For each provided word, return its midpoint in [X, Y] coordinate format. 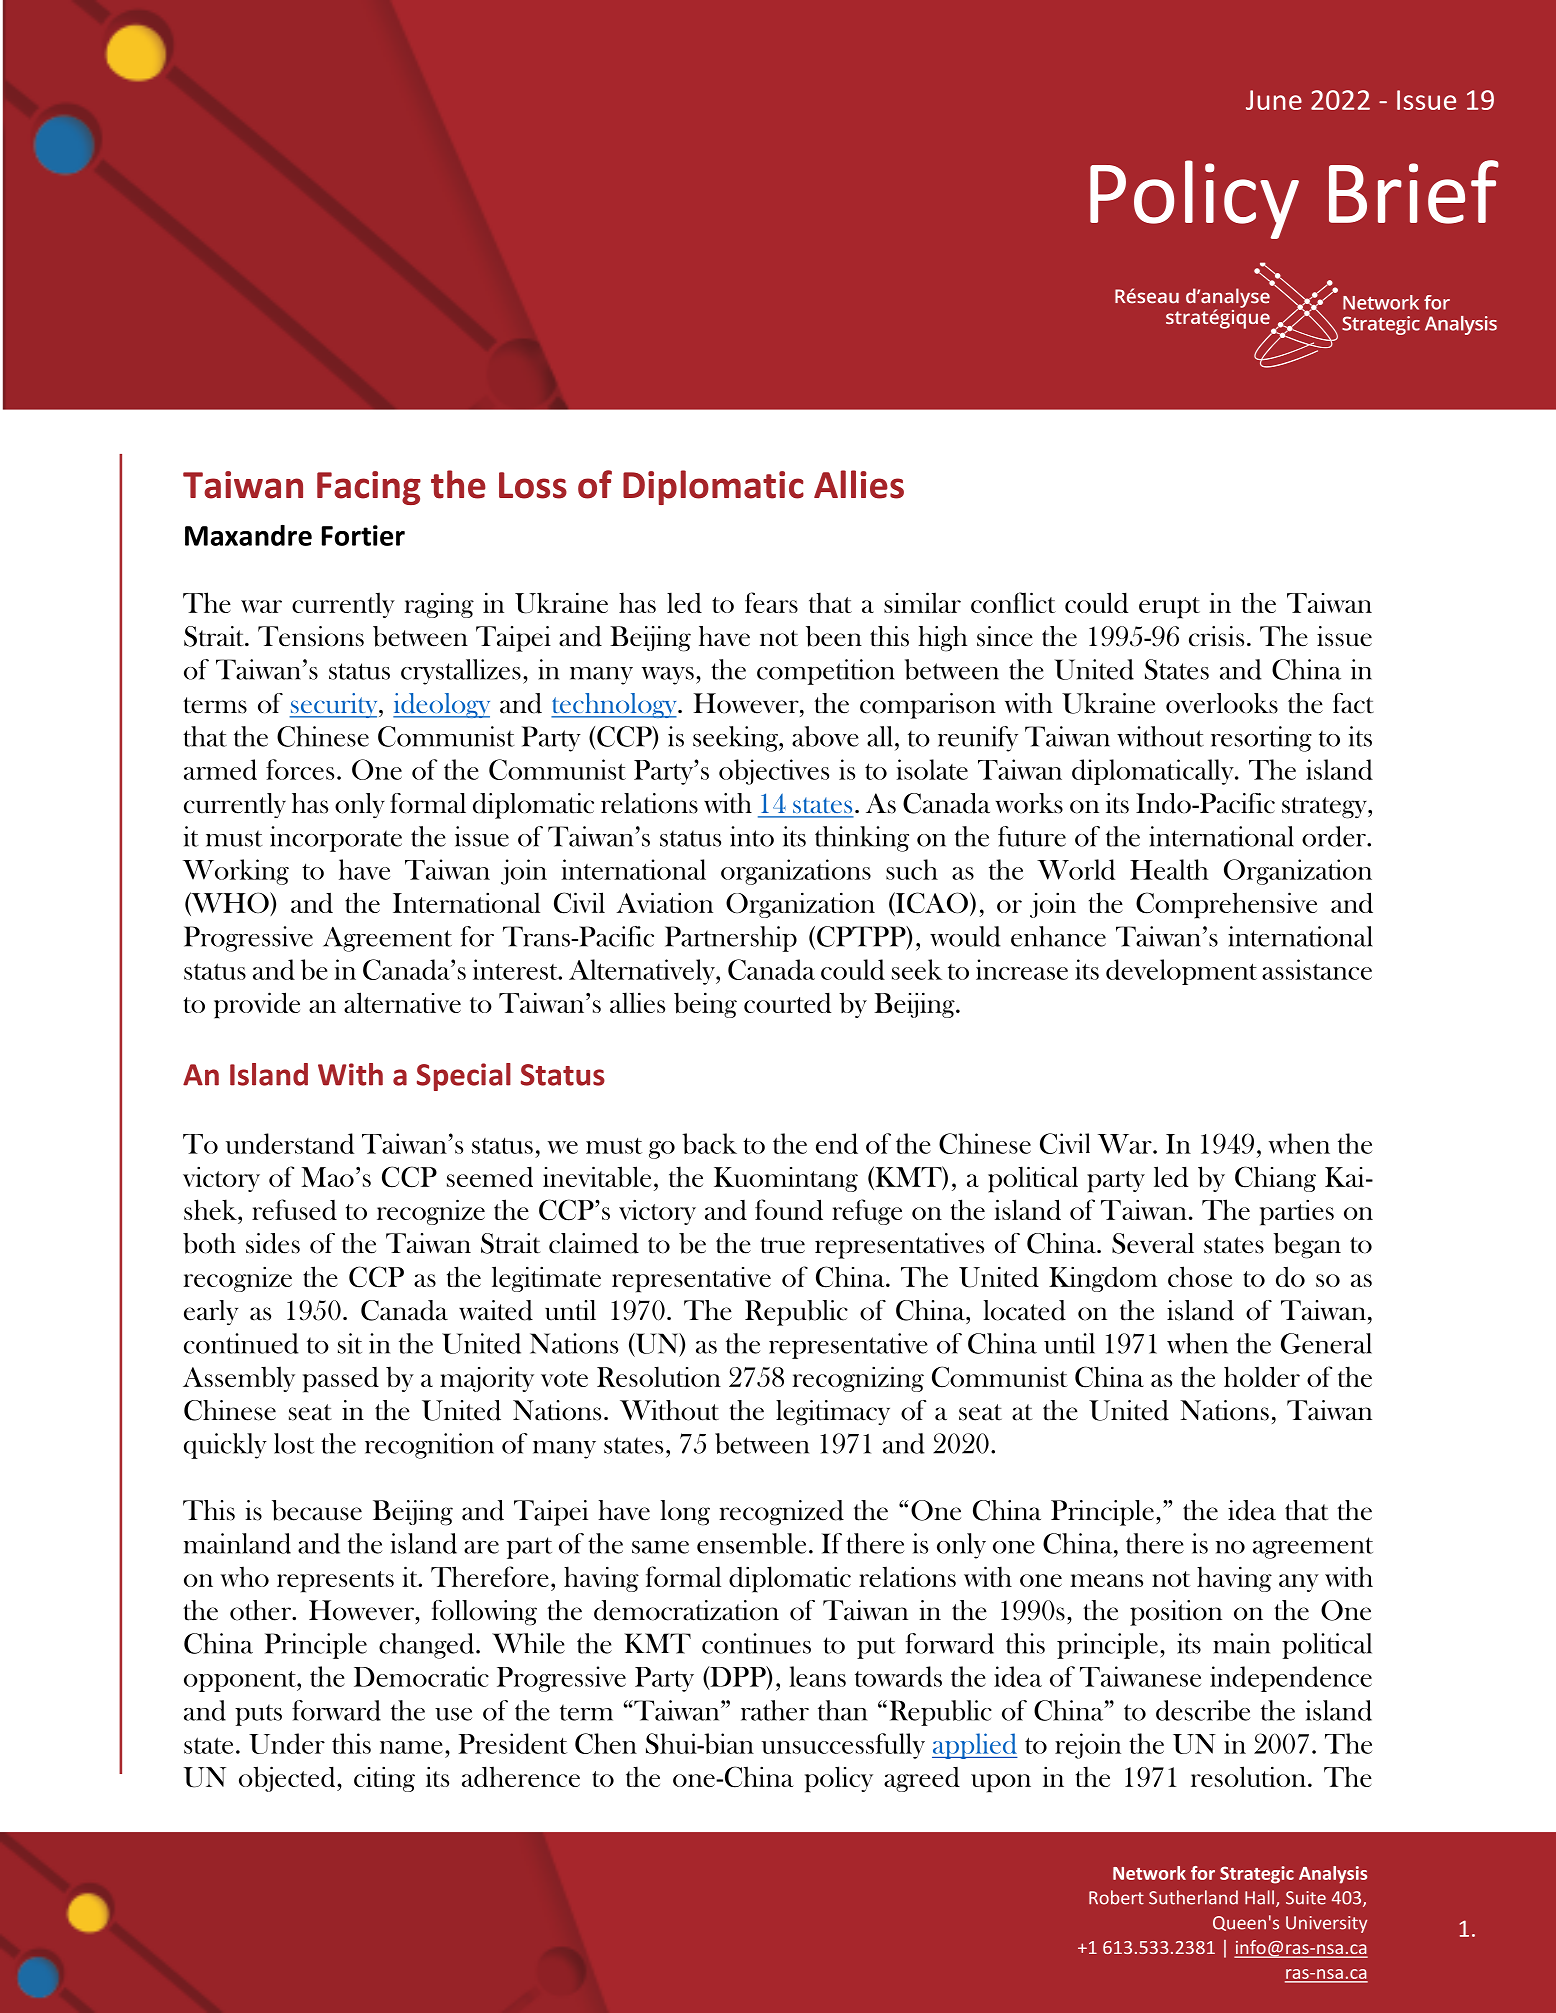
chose [1200, 1276]
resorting [1261, 739]
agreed [922, 1779]
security [335, 705]
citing [384, 1779]
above [825, 736]
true [782, 1245]
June [1274, 100]
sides [273, 1243]
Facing [369, 488]
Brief [1414, 192]
